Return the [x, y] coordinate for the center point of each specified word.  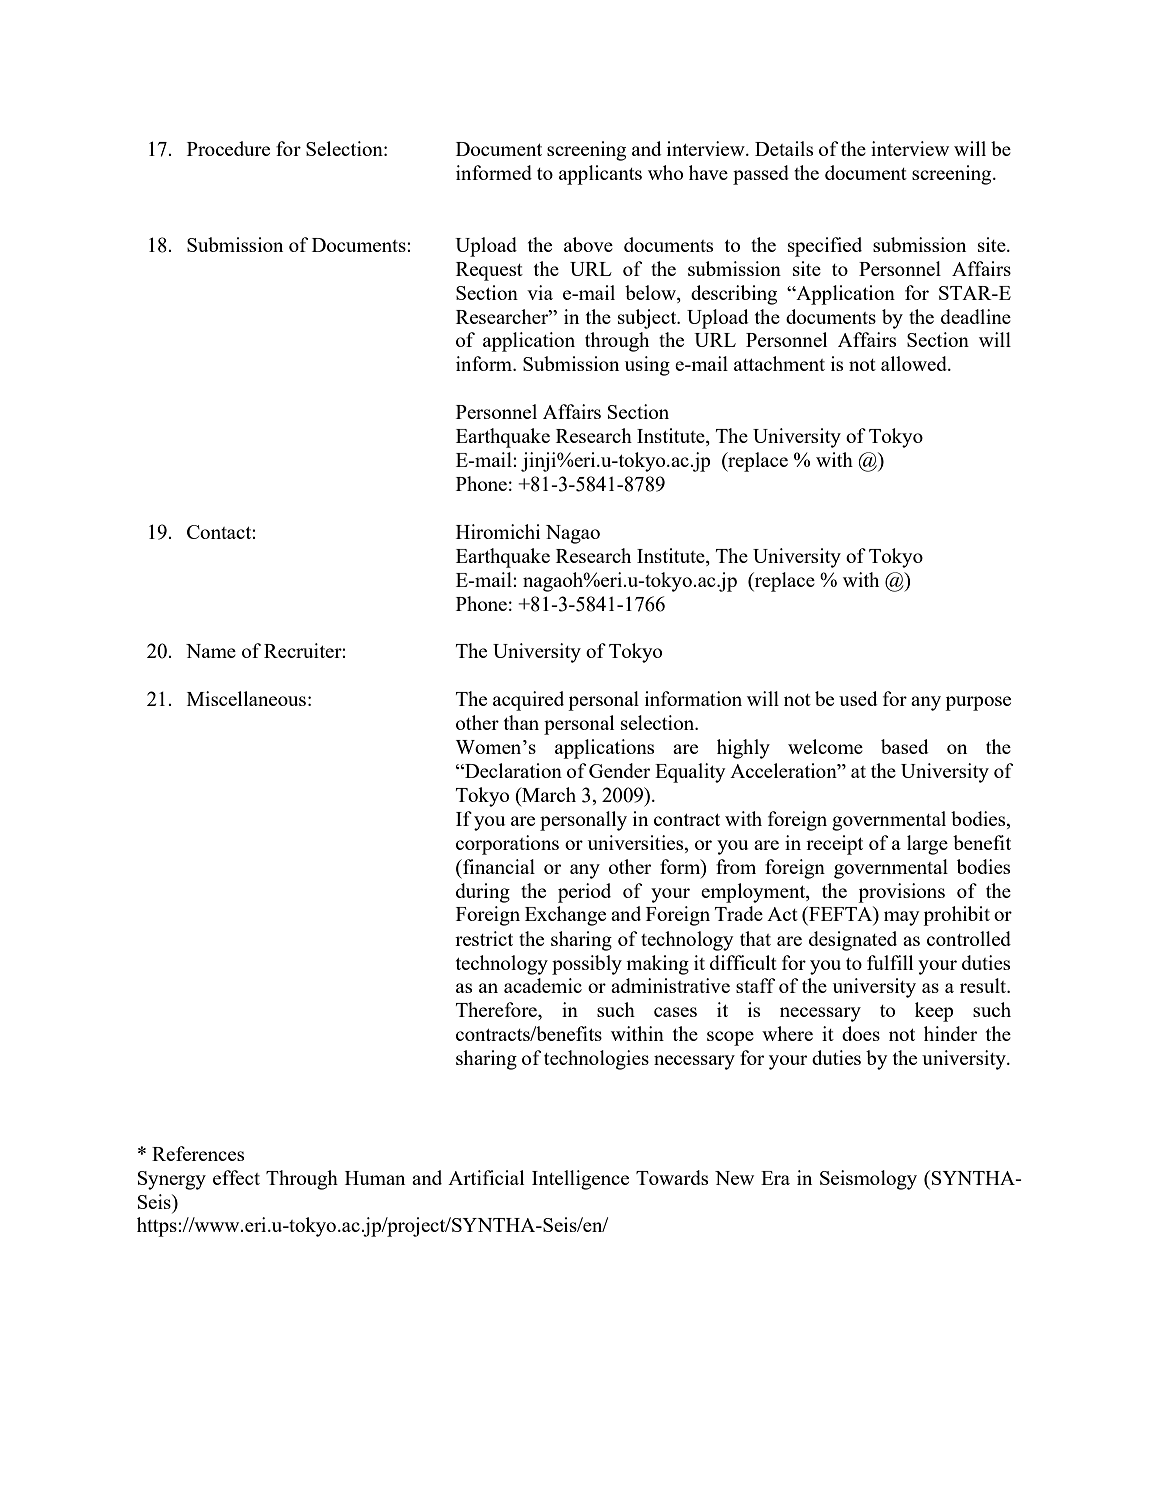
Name [211, 651]
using [647, 366]
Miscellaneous [246, 698]
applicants [600, 175]
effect [236, 1177]
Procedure [228, 148]
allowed [915, 363]
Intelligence [580, 1180]
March [548, 794]
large [927, 845]
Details [784, 148]
